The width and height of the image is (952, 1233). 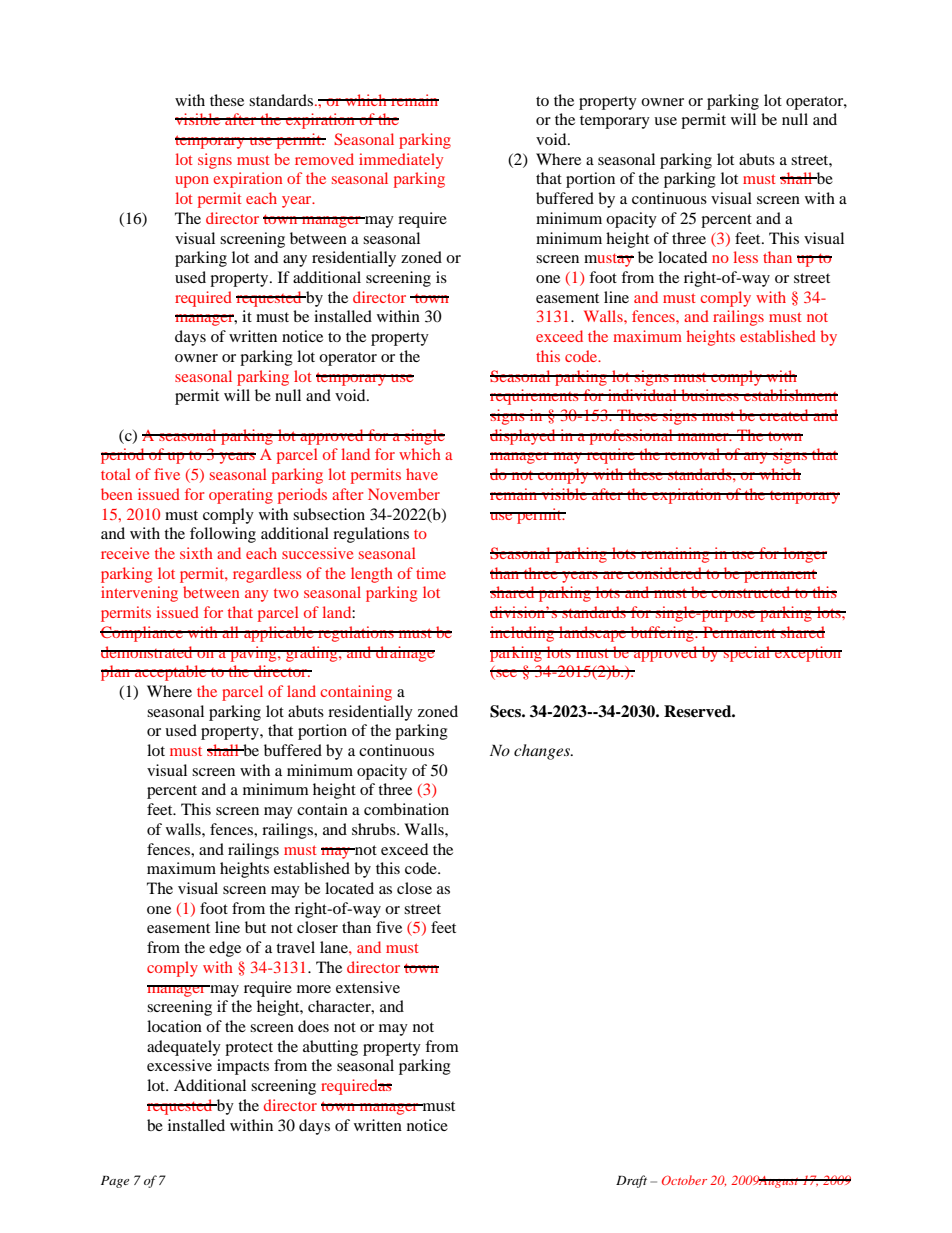 I want to click on Page, so click(x=115, y=1182).
